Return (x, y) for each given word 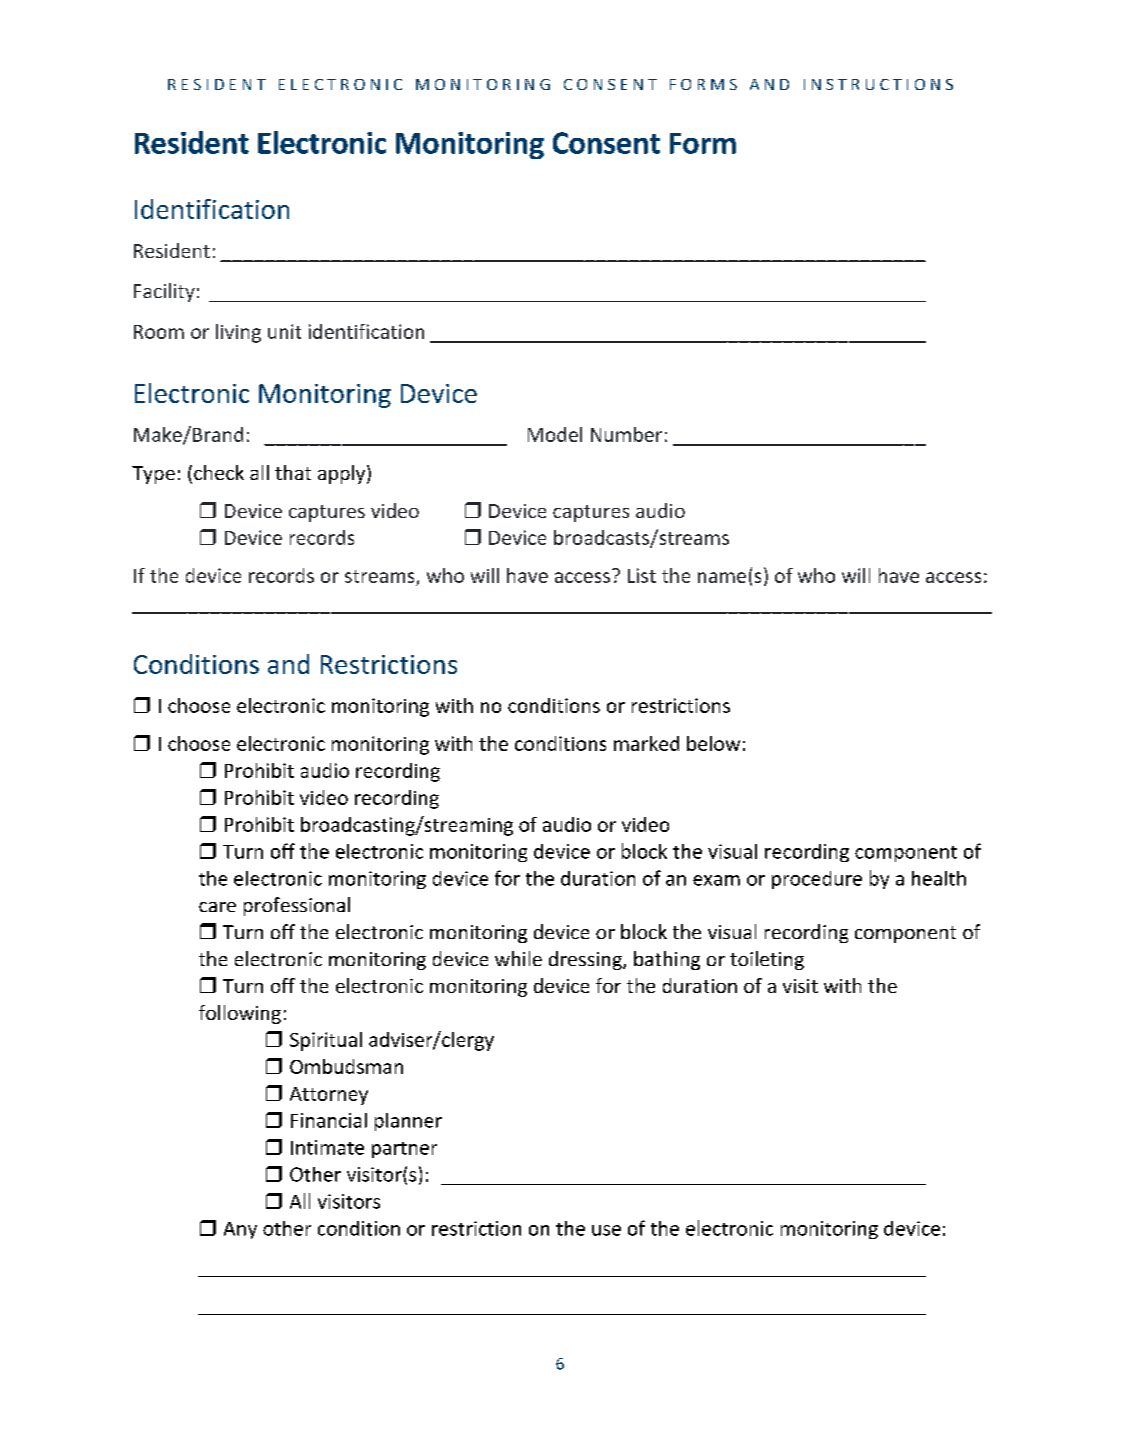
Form (703, 143)
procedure (817, 880)
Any (240, 1230)
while (518, 958)
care (217, 907)
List (642, 575)
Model (555, 434)
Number (626, 434)
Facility (164, 292)
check (219, 472)
